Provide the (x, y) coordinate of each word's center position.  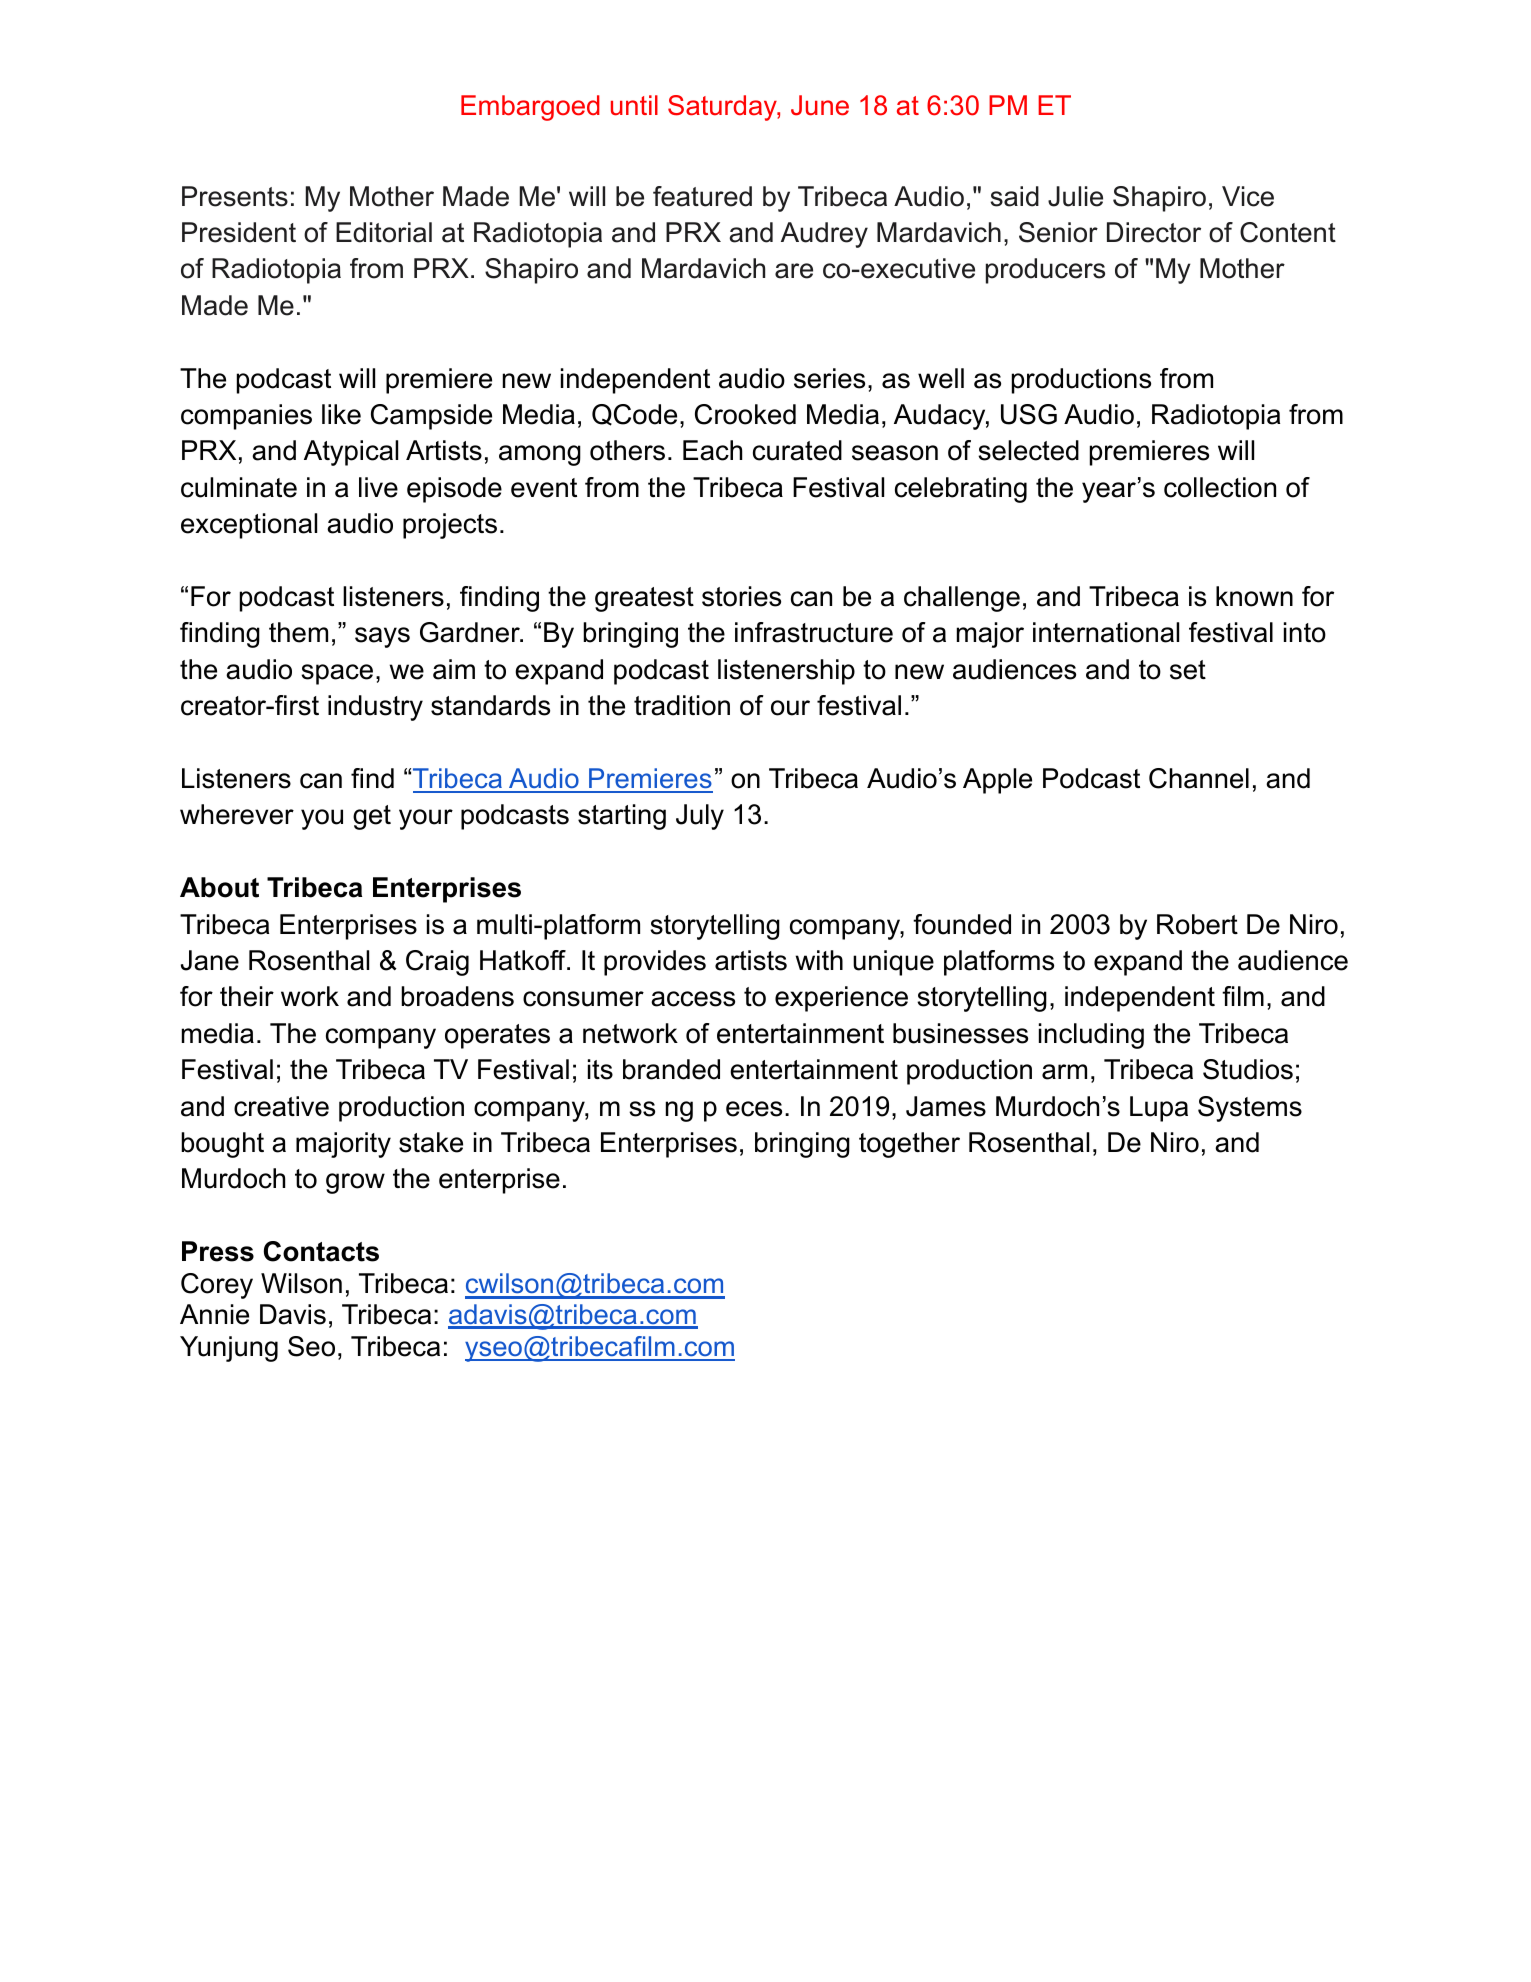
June (820, 105)
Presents (235, 196)
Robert (1197, 924)
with (819, 960)
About (219, 887)
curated (797, 450)
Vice (1248, 196)
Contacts (321, 1251)
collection (1220, 487)
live (378, 487)
